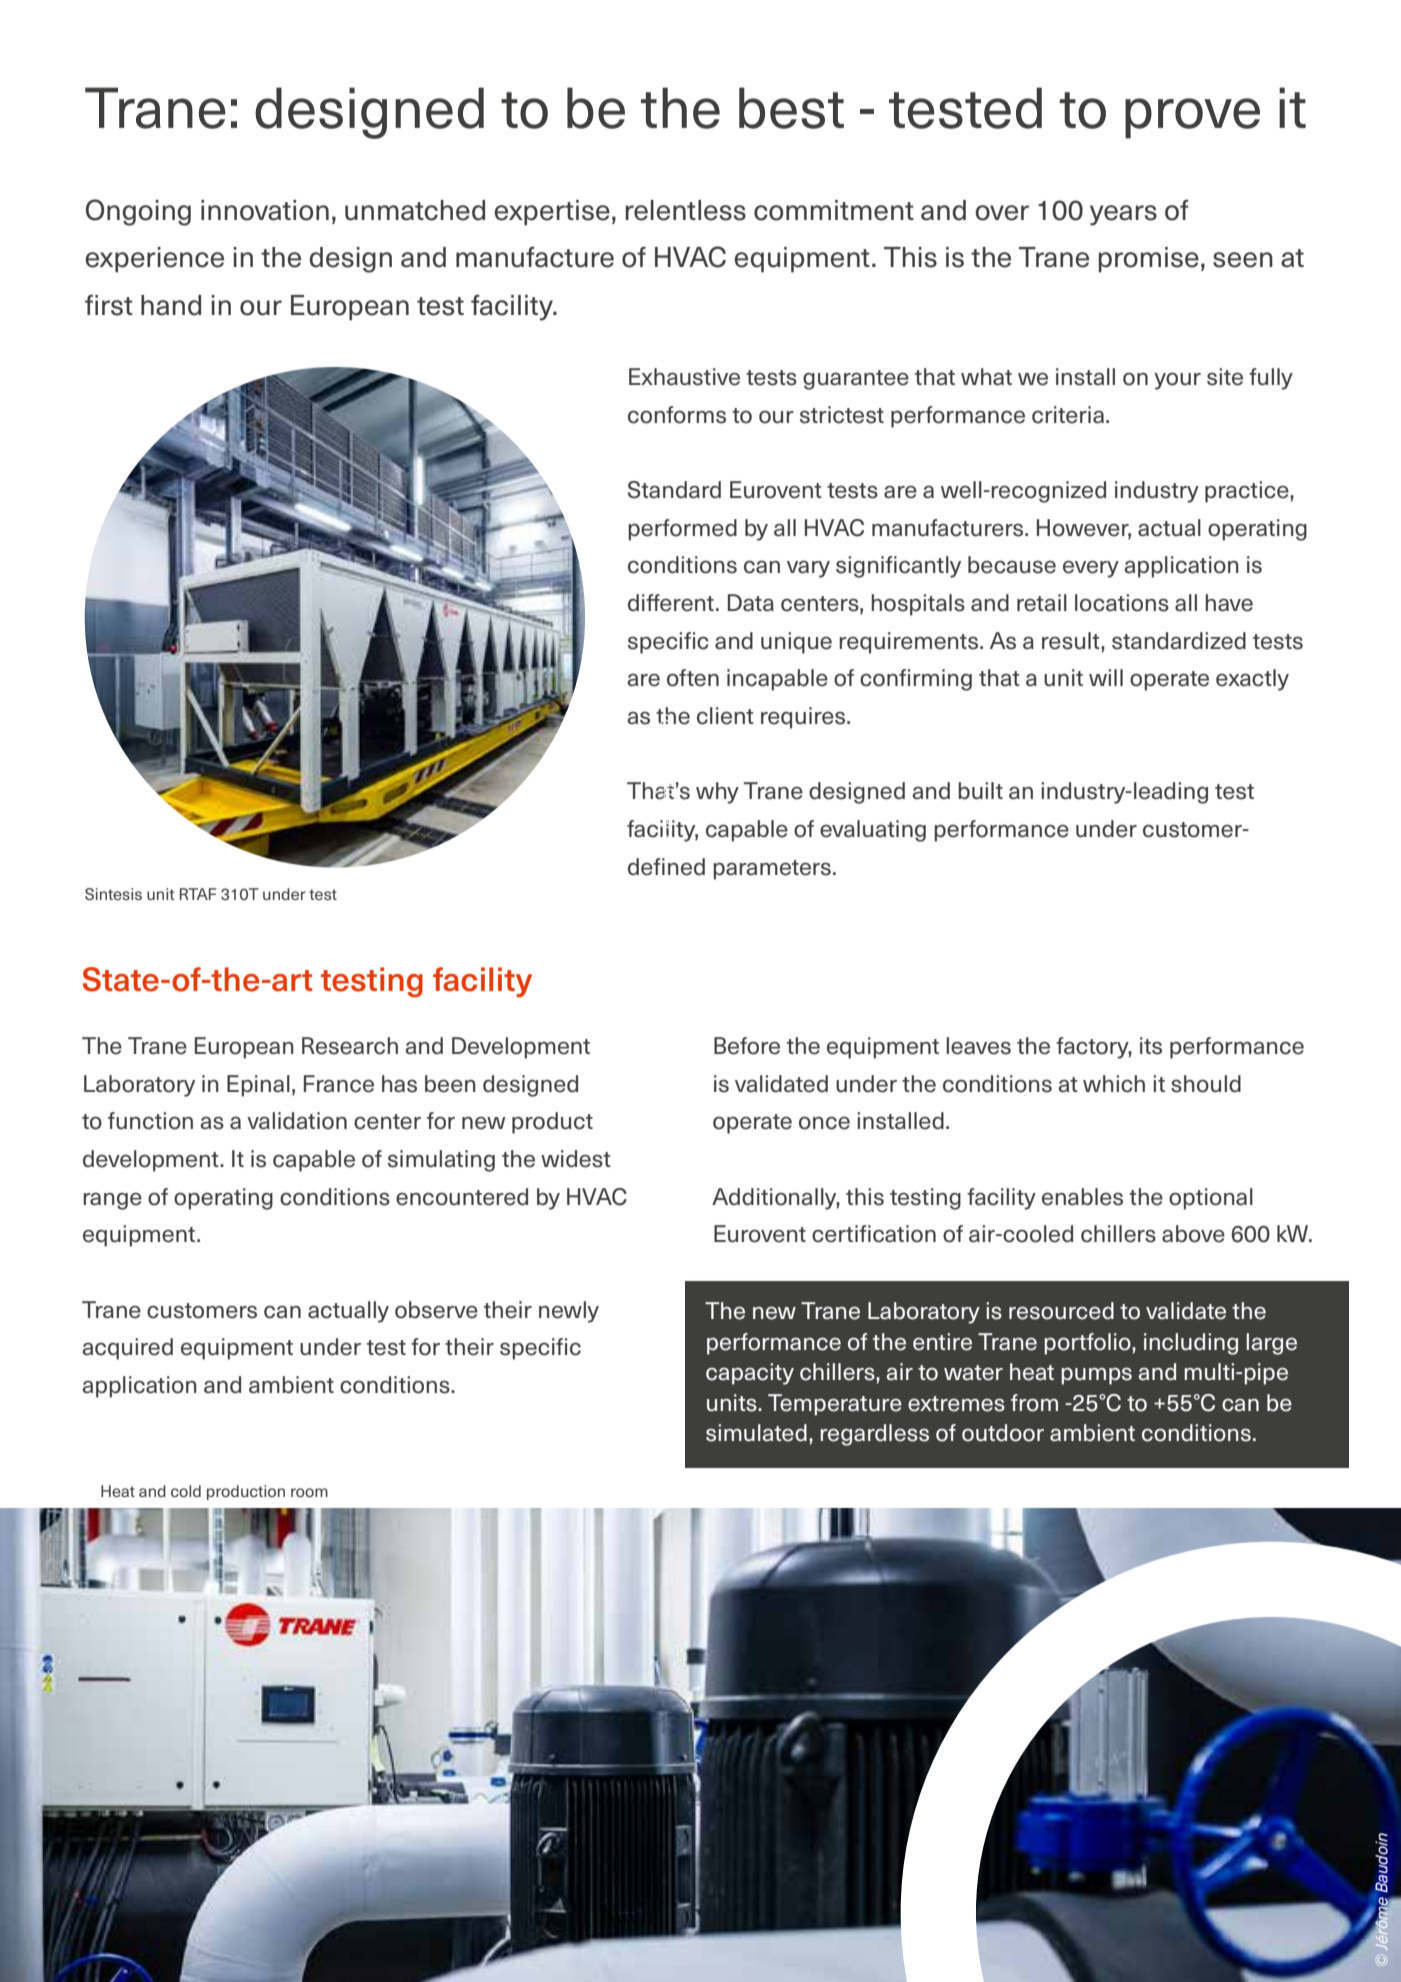 The image size is (1401, 1982). Describe the element at coordinates (350, 1046) in the screenshot. I see `Research` at that location.
